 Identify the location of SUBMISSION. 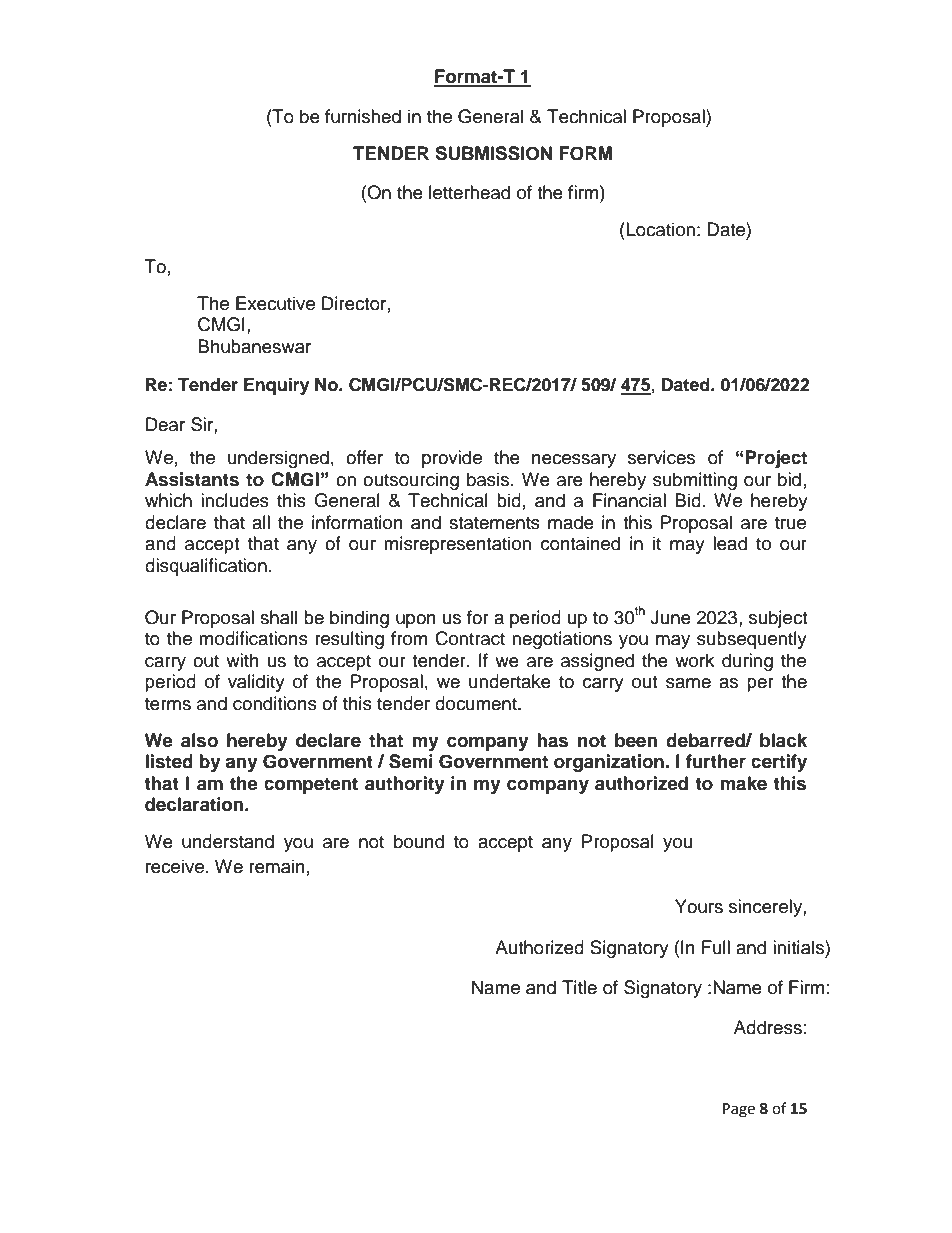
(493, 153).
